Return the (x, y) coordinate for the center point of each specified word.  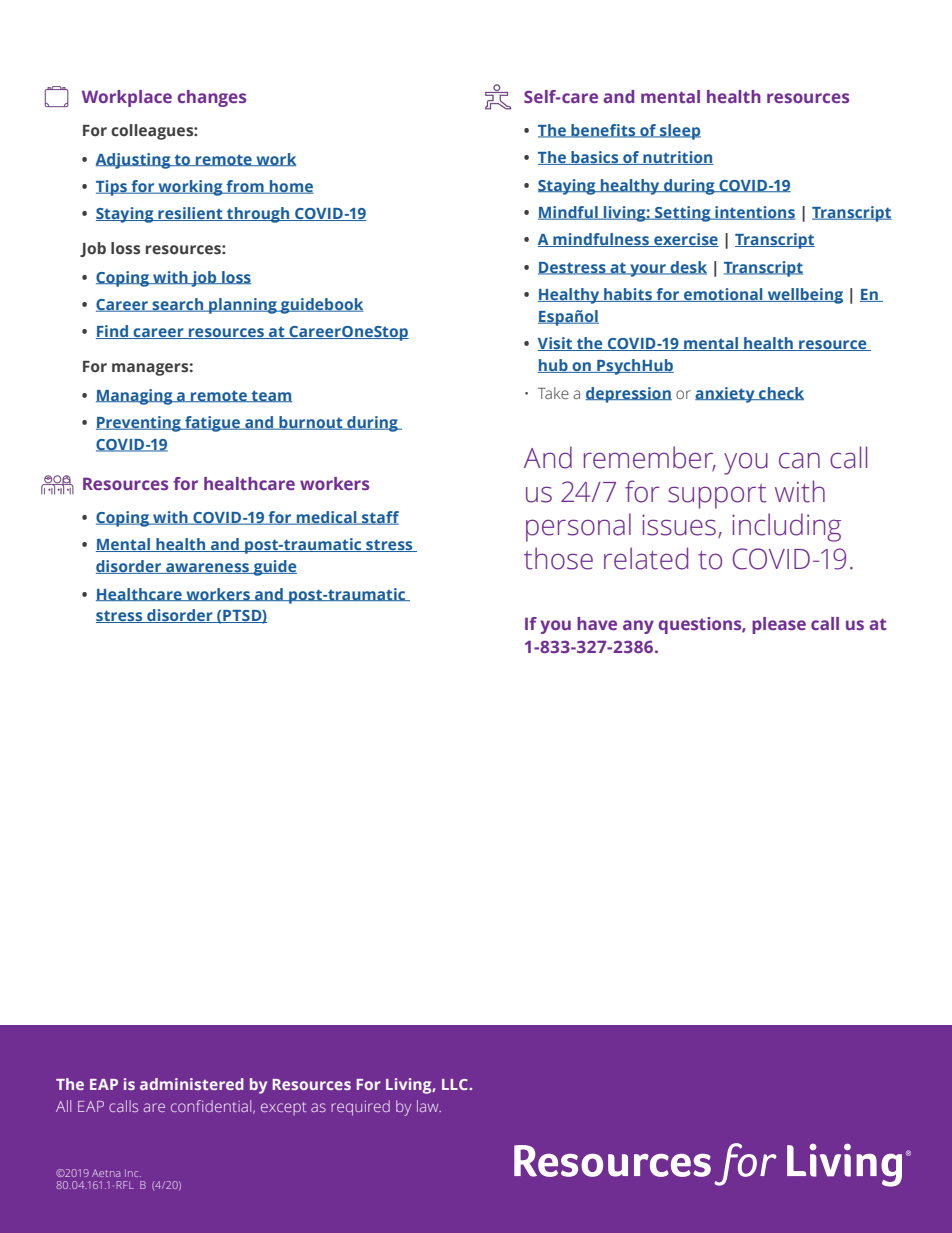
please (779, 625)
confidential (212, 1107)
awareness (208, 568)
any (638, 627)
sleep (679, 132)
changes (212, 98)
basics (595, 158)
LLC (456, 1084)
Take (553, 393)
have (597, 623)
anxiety (726, 395)
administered (192, 1084)
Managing (135, 397)
